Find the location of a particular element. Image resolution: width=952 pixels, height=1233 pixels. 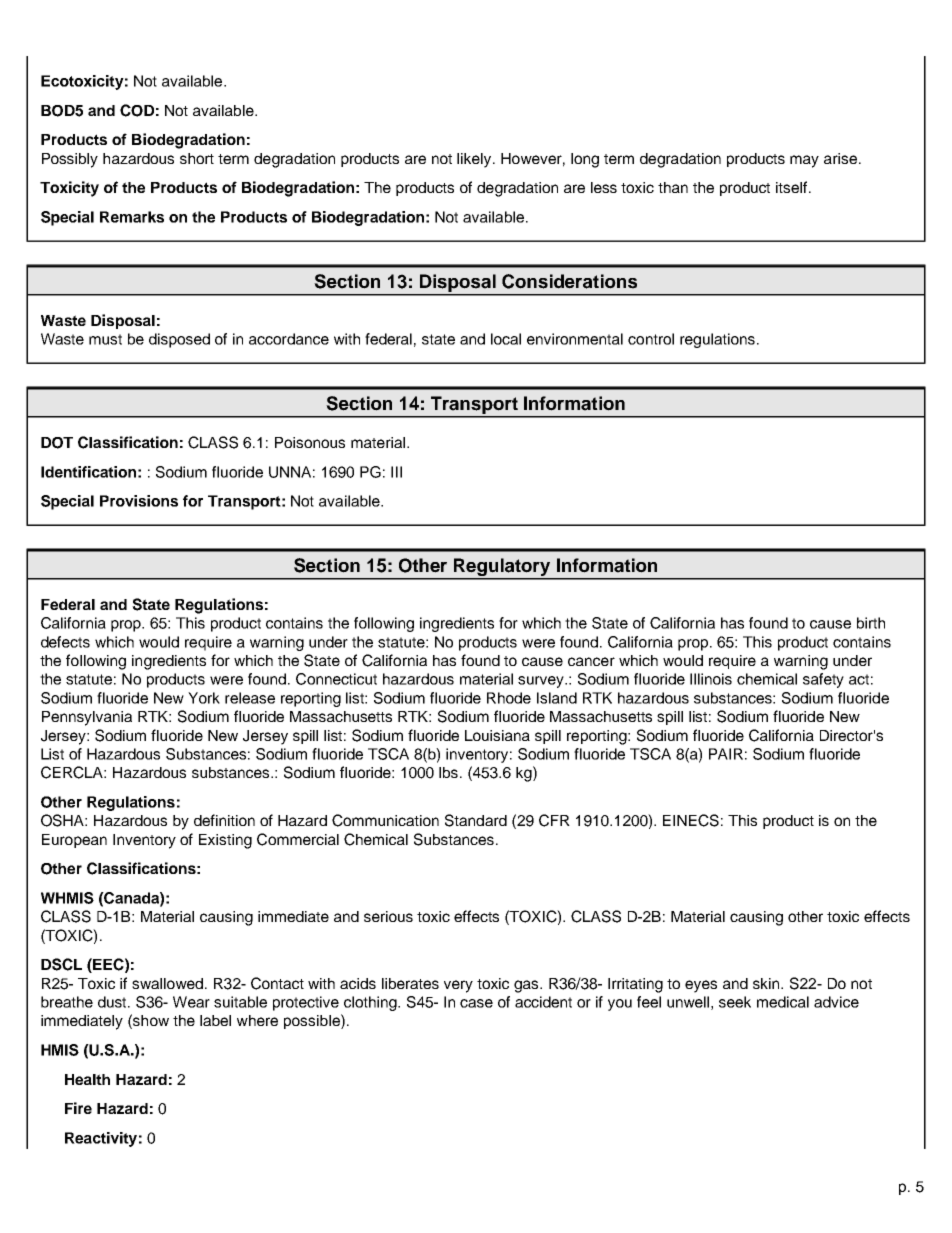

may is located at coordinates (804, 161).
